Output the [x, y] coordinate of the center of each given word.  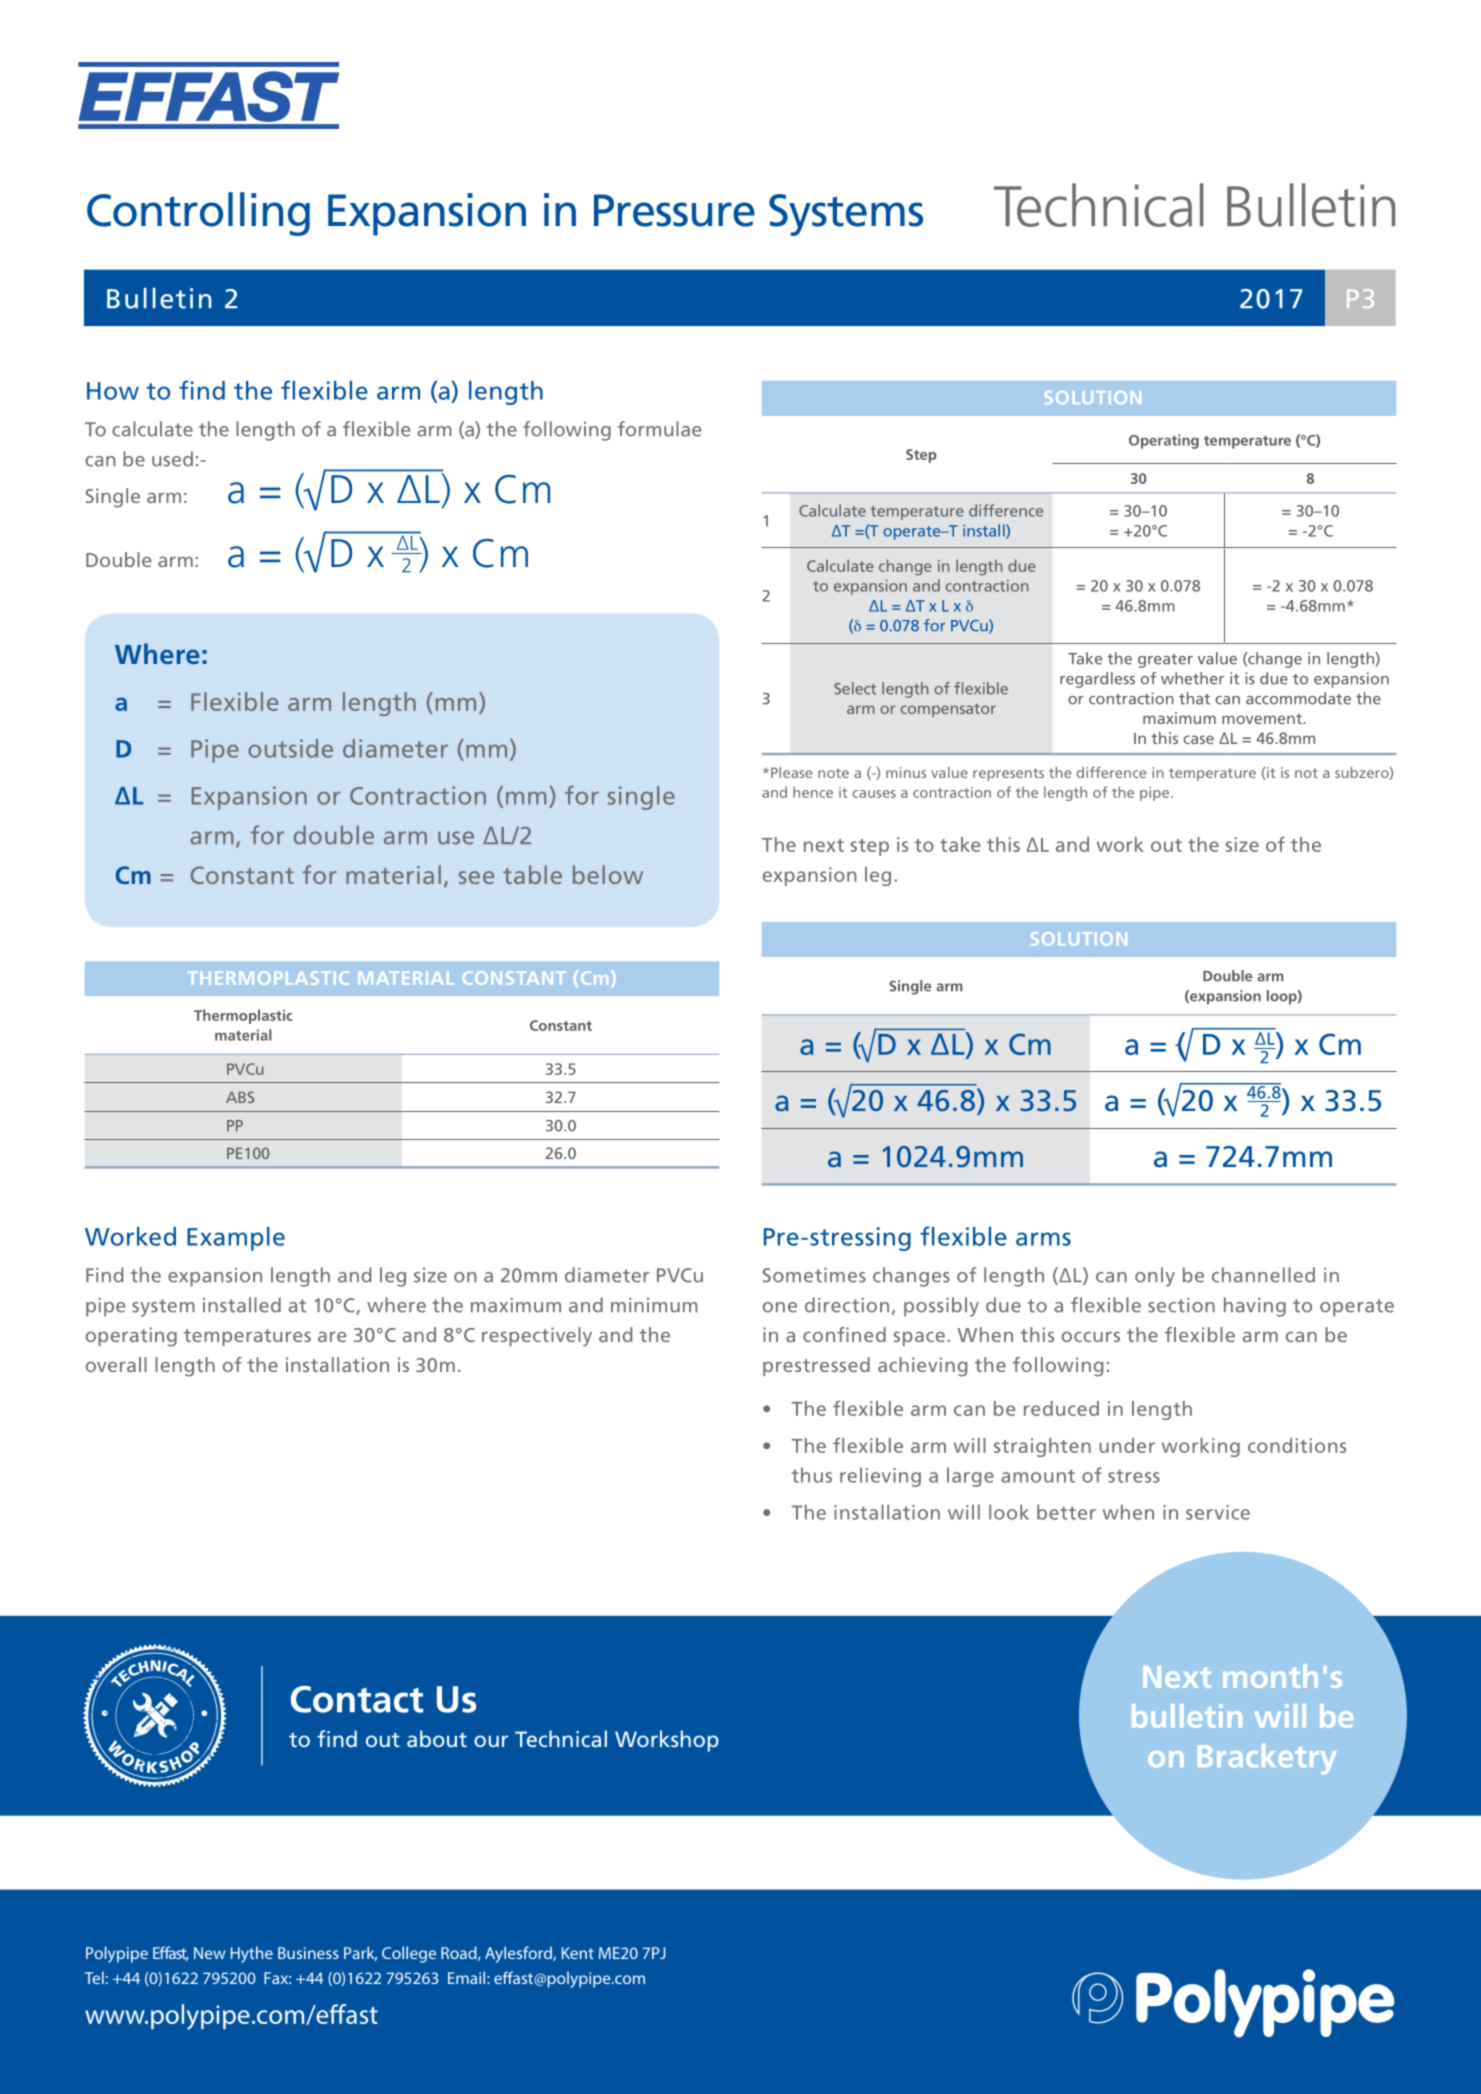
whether [1192, 678]
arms [1043, 1239]
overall [116, 1364]
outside [290, 748]
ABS [240, 1097]
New [209, 1953]
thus [812, 1475]
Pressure [674, 210]
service [1218, 1512]
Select [855, 688]
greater [1165, 661]
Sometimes [814, 1275]
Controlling [198, 214]
